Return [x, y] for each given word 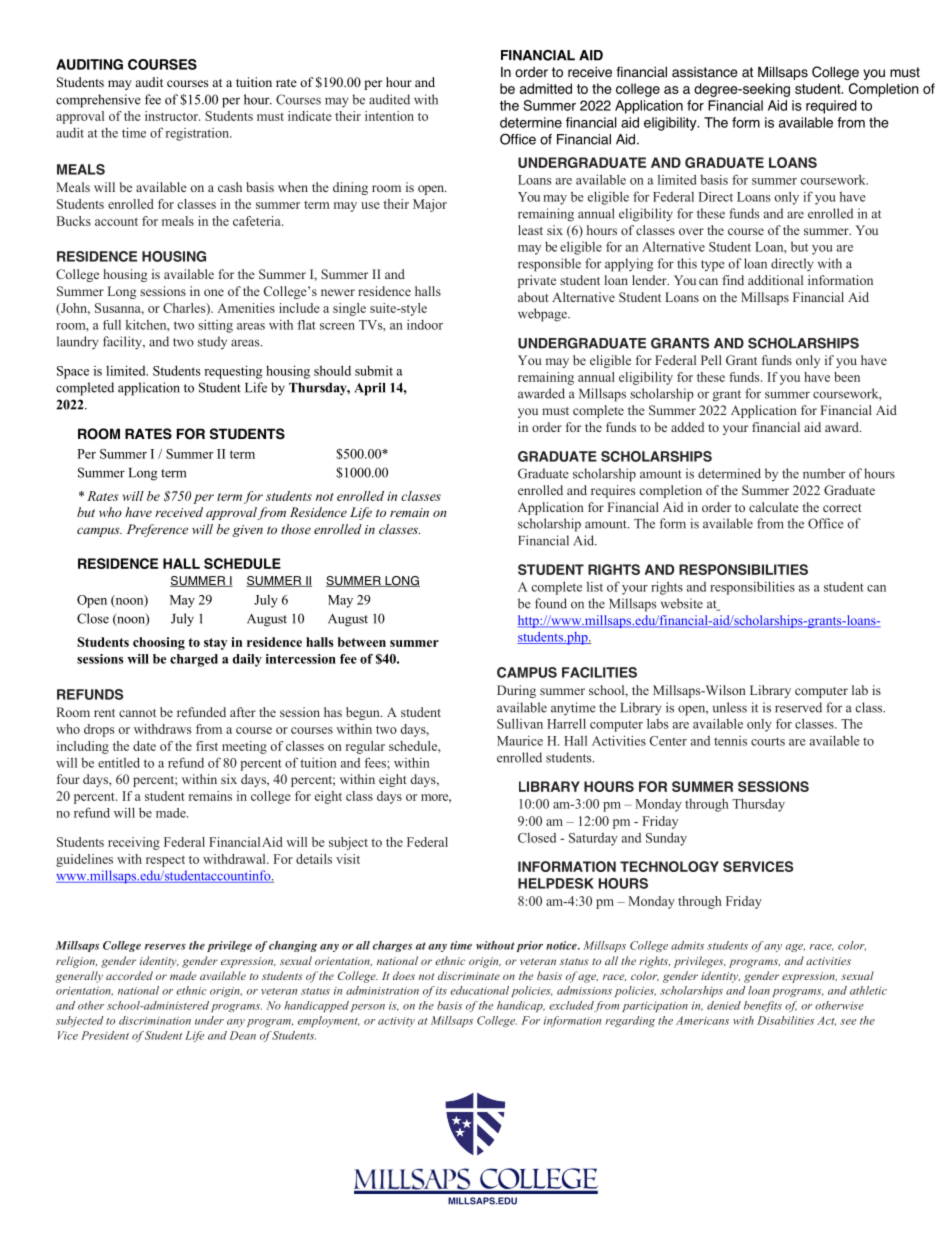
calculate [774, 507]
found [551, 603]
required [831, 107]
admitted [546, 88]
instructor [172, 116]
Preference [157, 530]
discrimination [155, 1020]
